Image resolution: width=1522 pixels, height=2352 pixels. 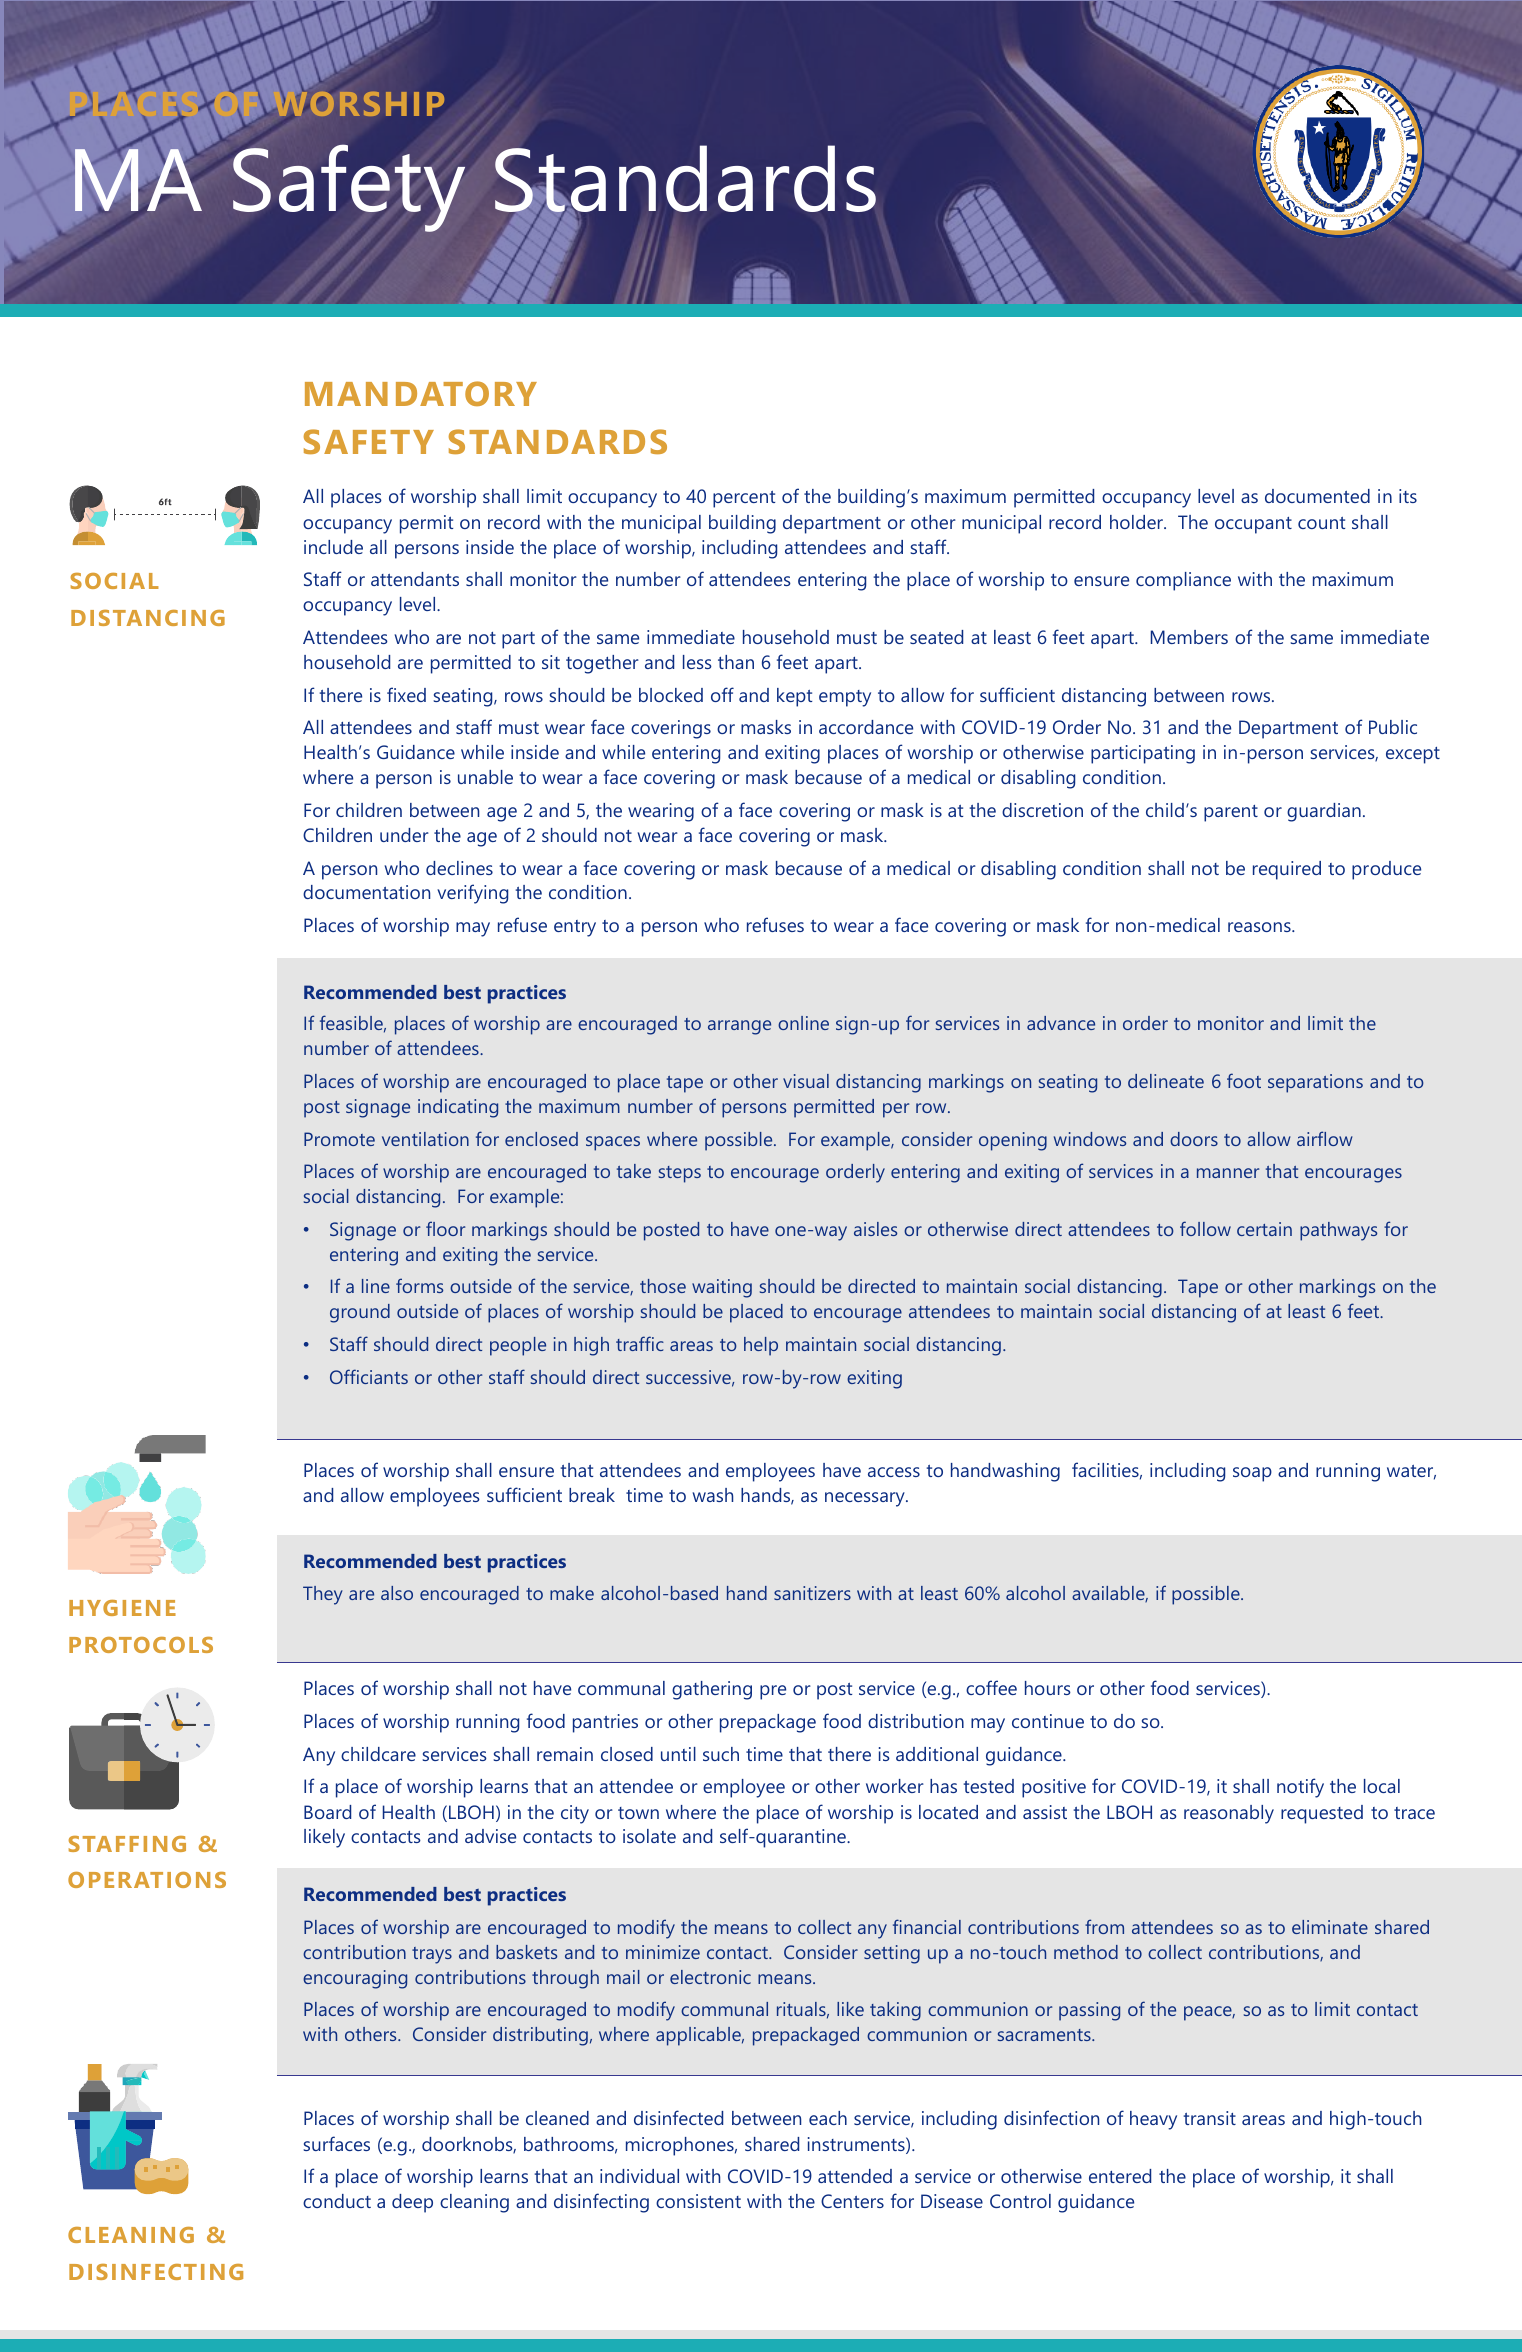 What do you see at coordinates (333, 547) in the image?
I see `include` at bounding box center [333, 547].
